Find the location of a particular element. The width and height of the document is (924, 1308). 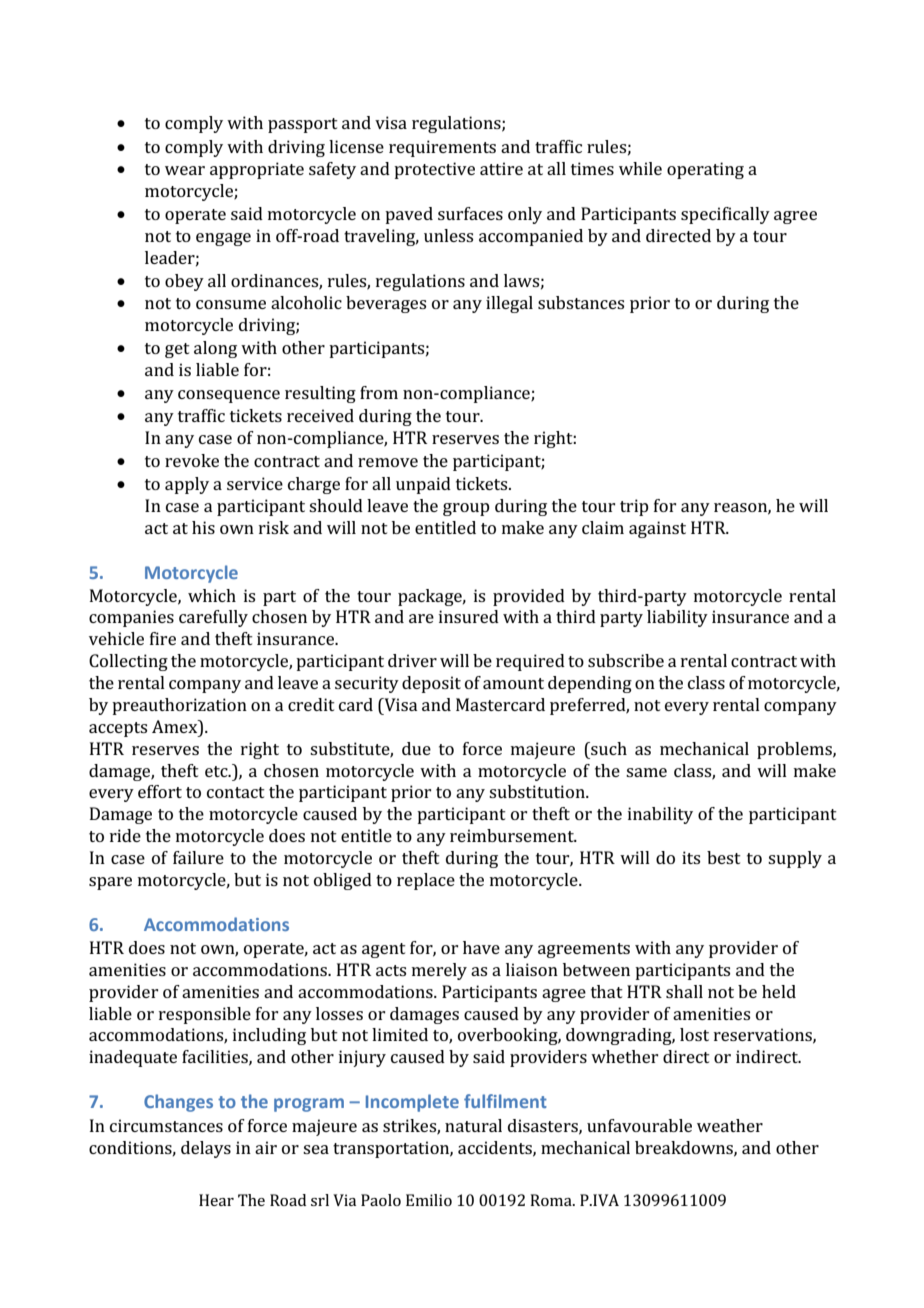

consequence is located at coordinates (229, 396).
